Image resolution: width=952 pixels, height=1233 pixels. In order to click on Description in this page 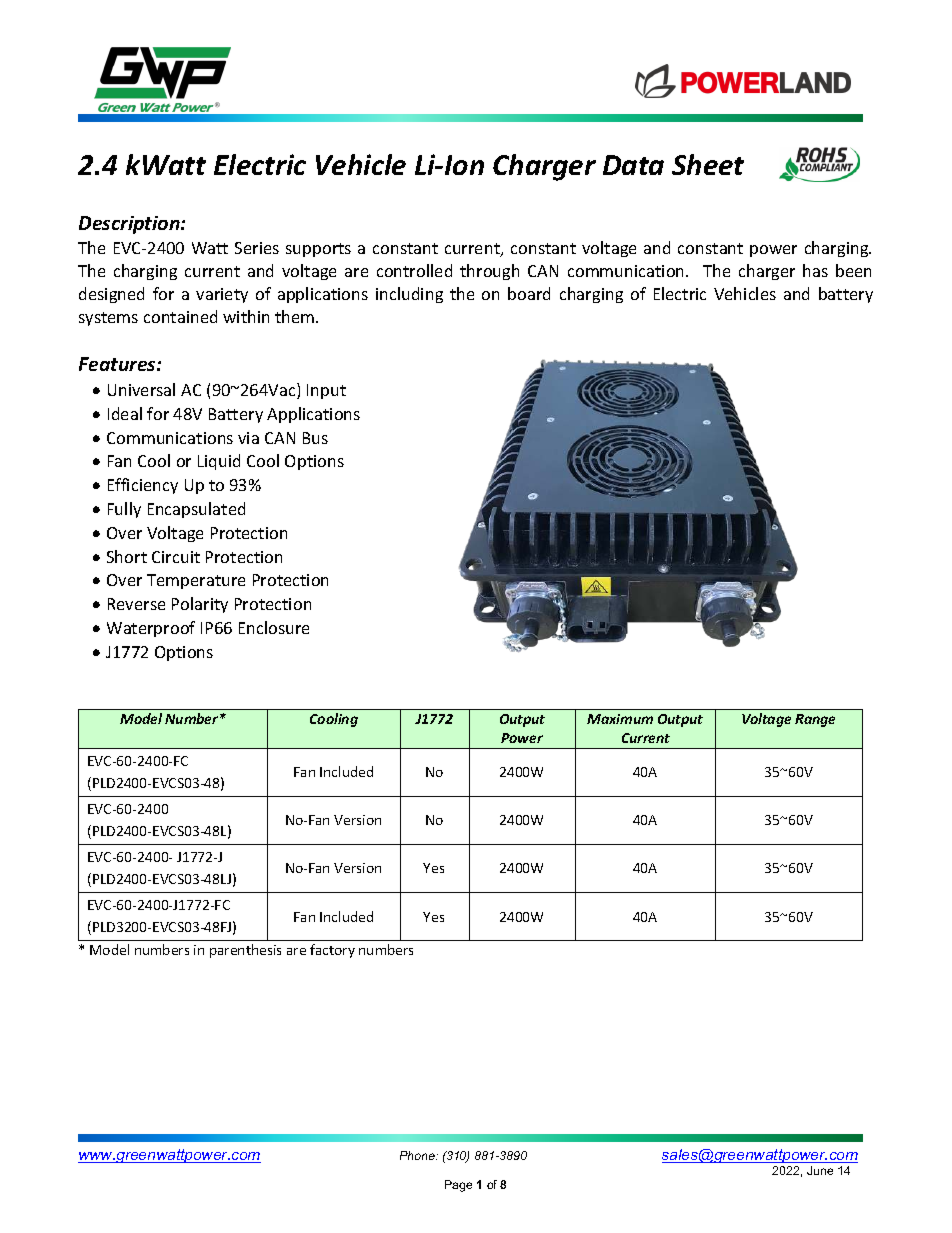, I will do `click(130, 225)`.
